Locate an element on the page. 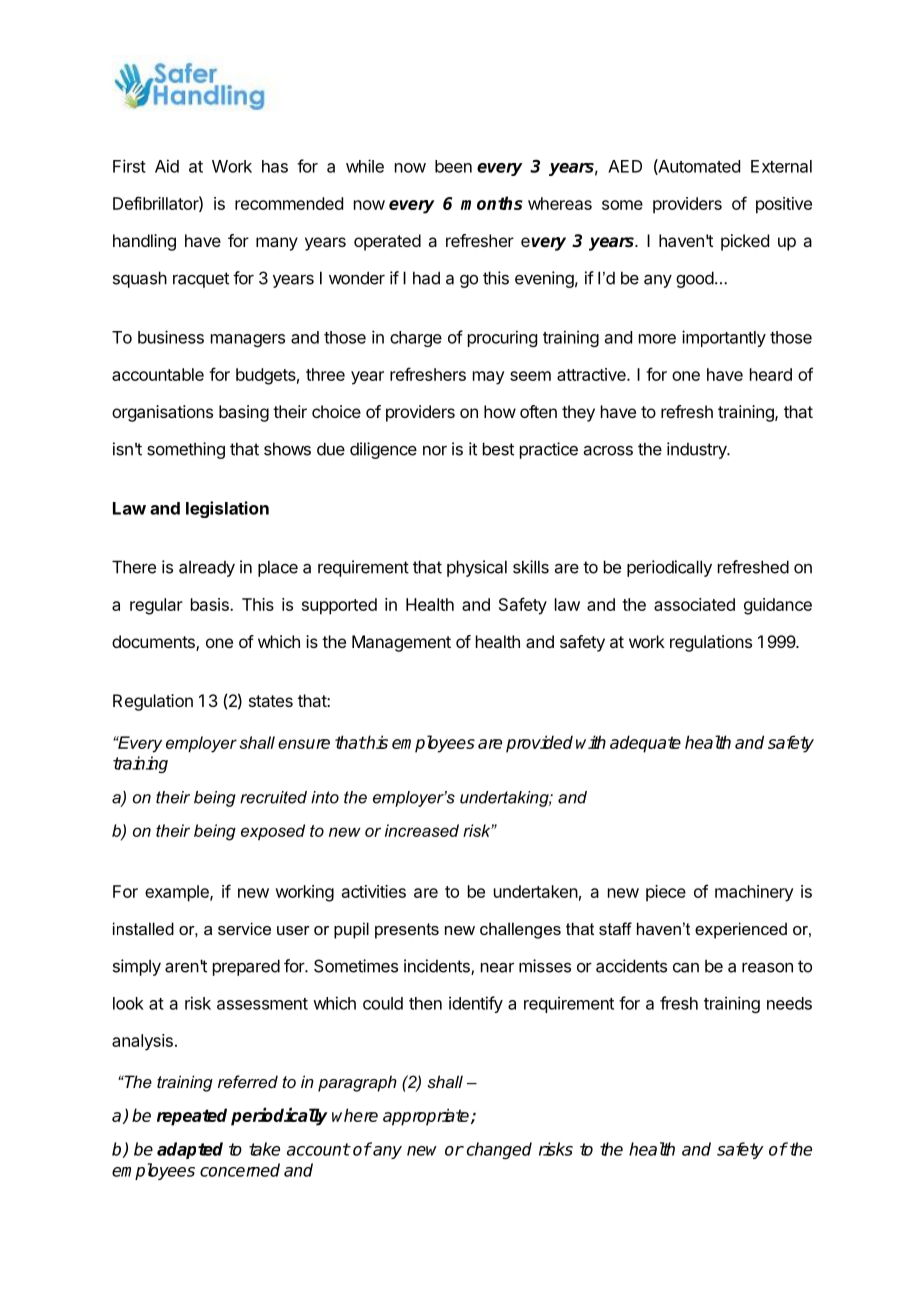 The width and height of the page is (924, 1308). changed is located at coordinates (499, 1150).
